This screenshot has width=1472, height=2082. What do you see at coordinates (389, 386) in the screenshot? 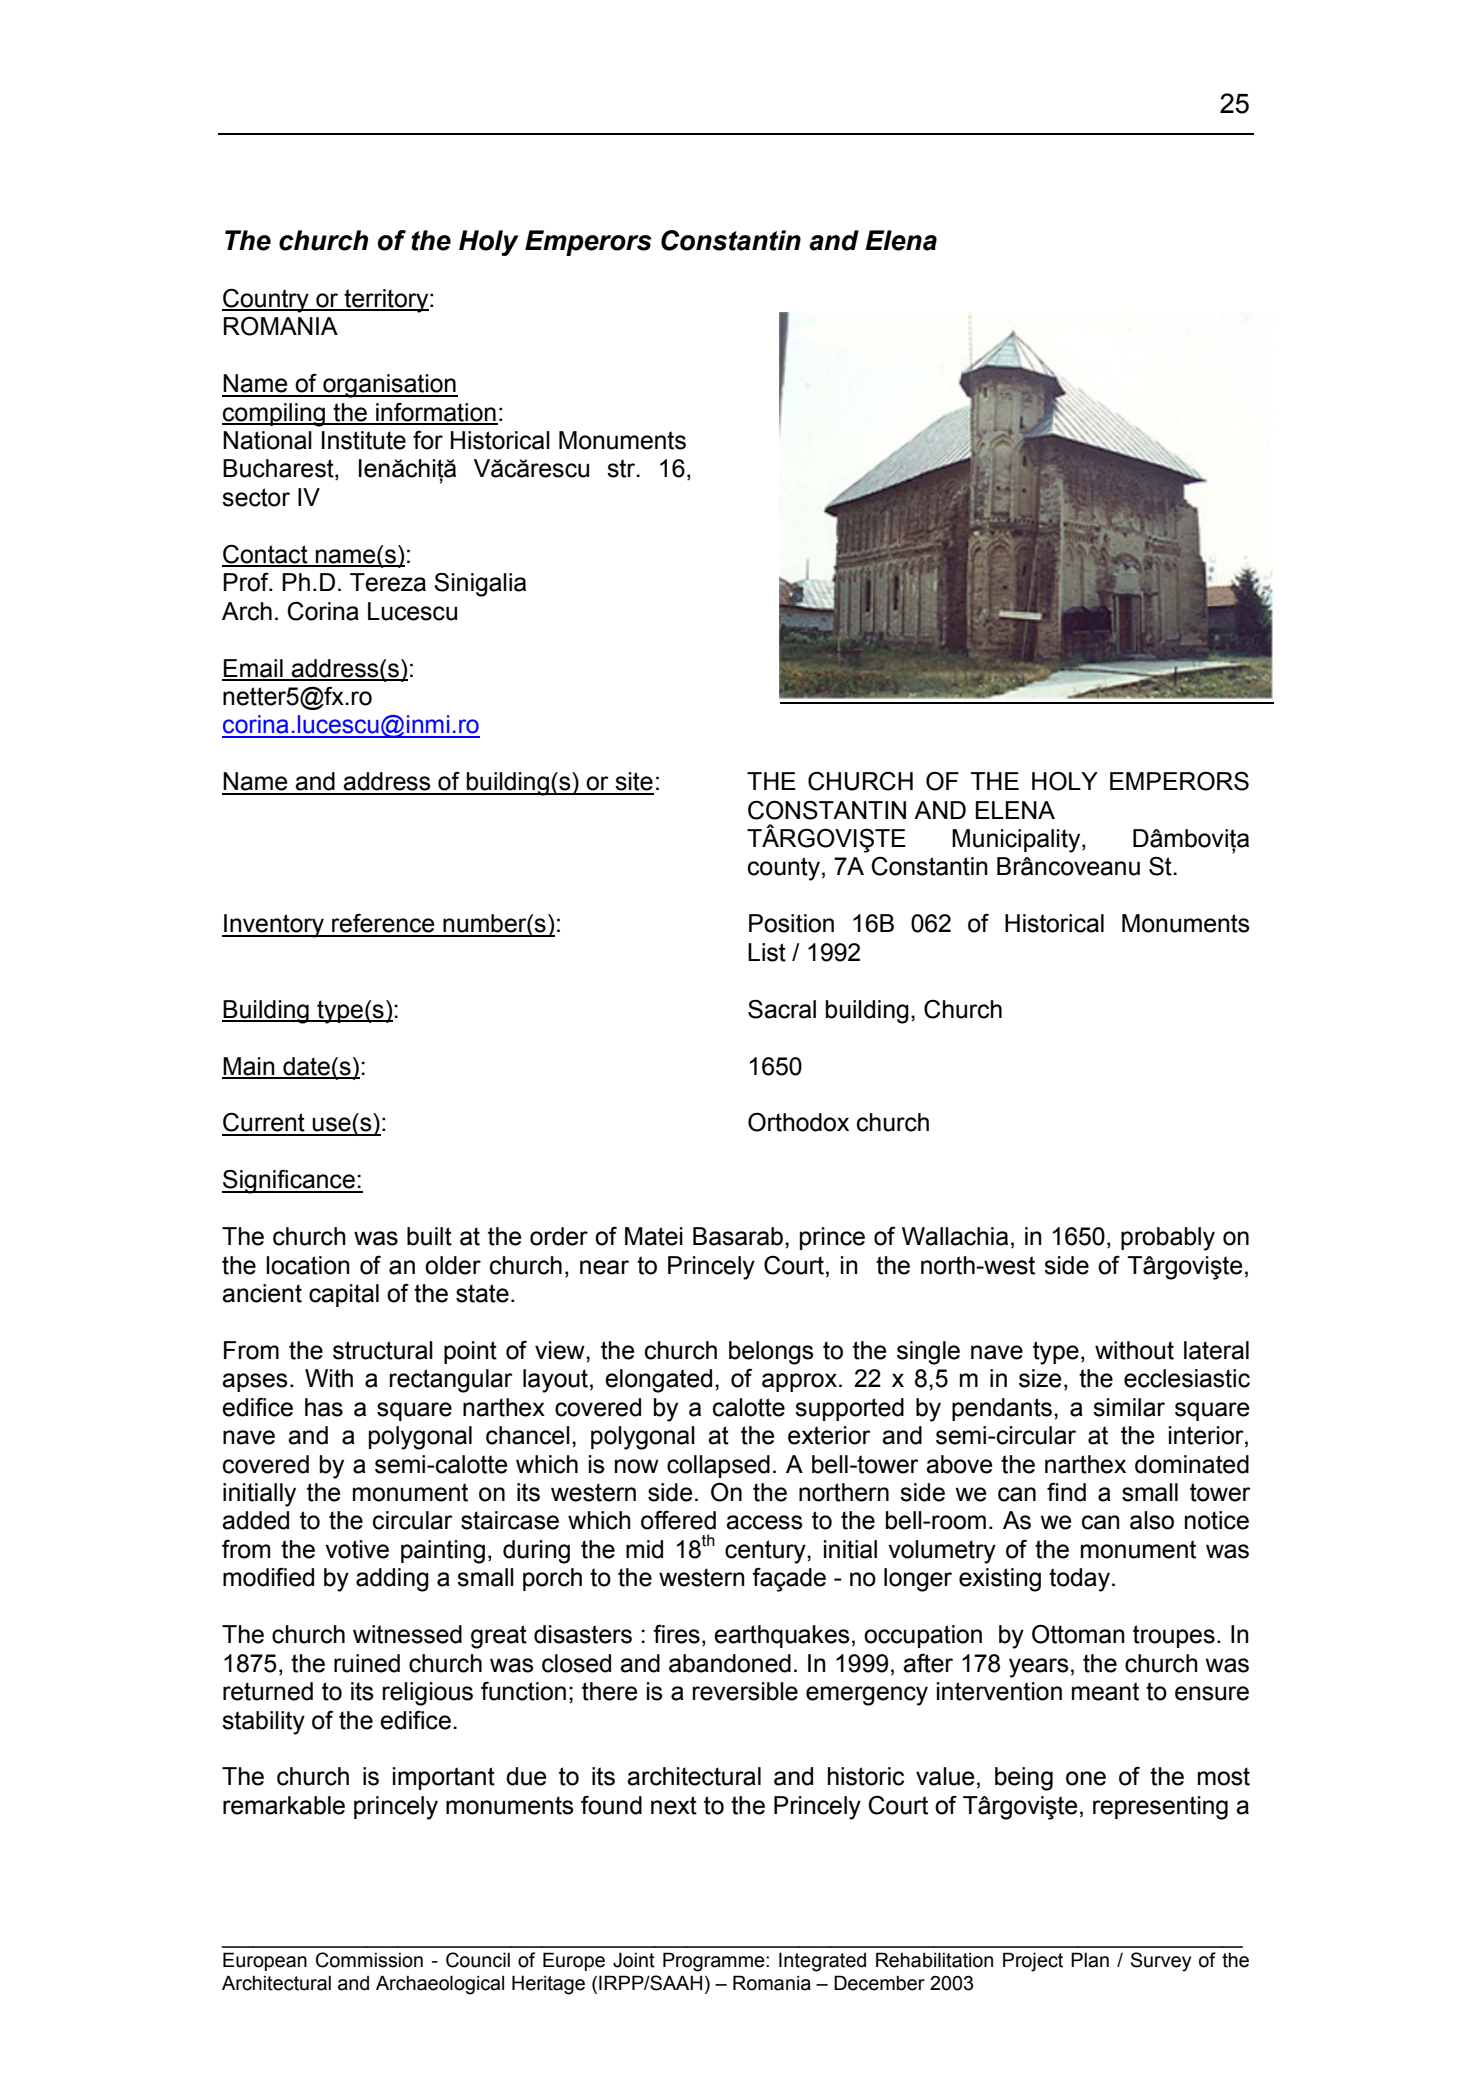
I see `organisation` at bounding box center [389, 386].
